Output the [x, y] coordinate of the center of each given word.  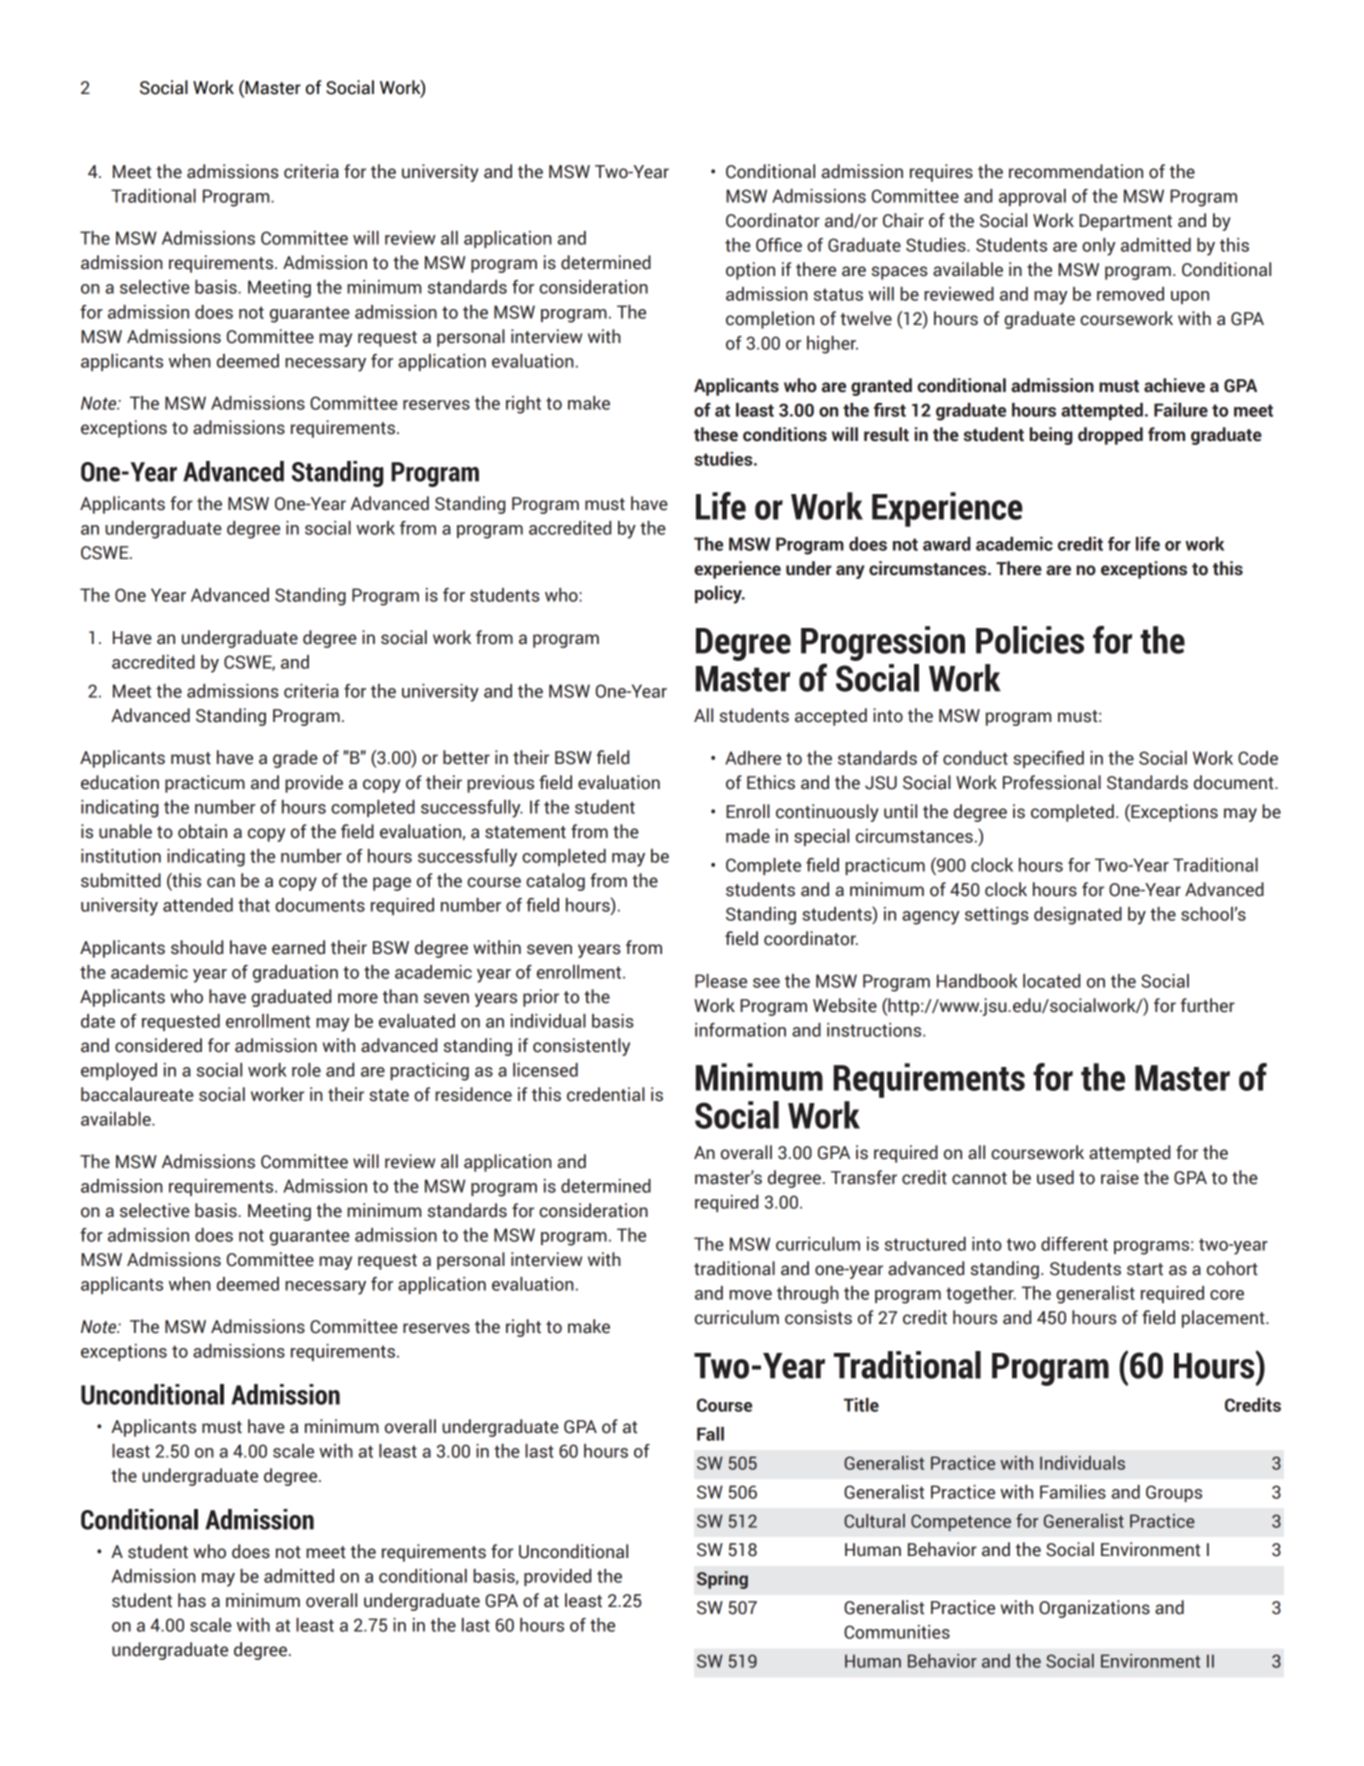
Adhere [753, 758]
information [740, 1030]
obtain [202, 831]
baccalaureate [137, 1094]
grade [295, 759]
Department [1125, 222]
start [1145, 1269]
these [716, 434]
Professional [1052, 782]
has [192, 1600]
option [750, 271]
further [1208, 1005]
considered [158, 1045]
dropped [1110, 436]
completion [770, 320]
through [808, 1295]
